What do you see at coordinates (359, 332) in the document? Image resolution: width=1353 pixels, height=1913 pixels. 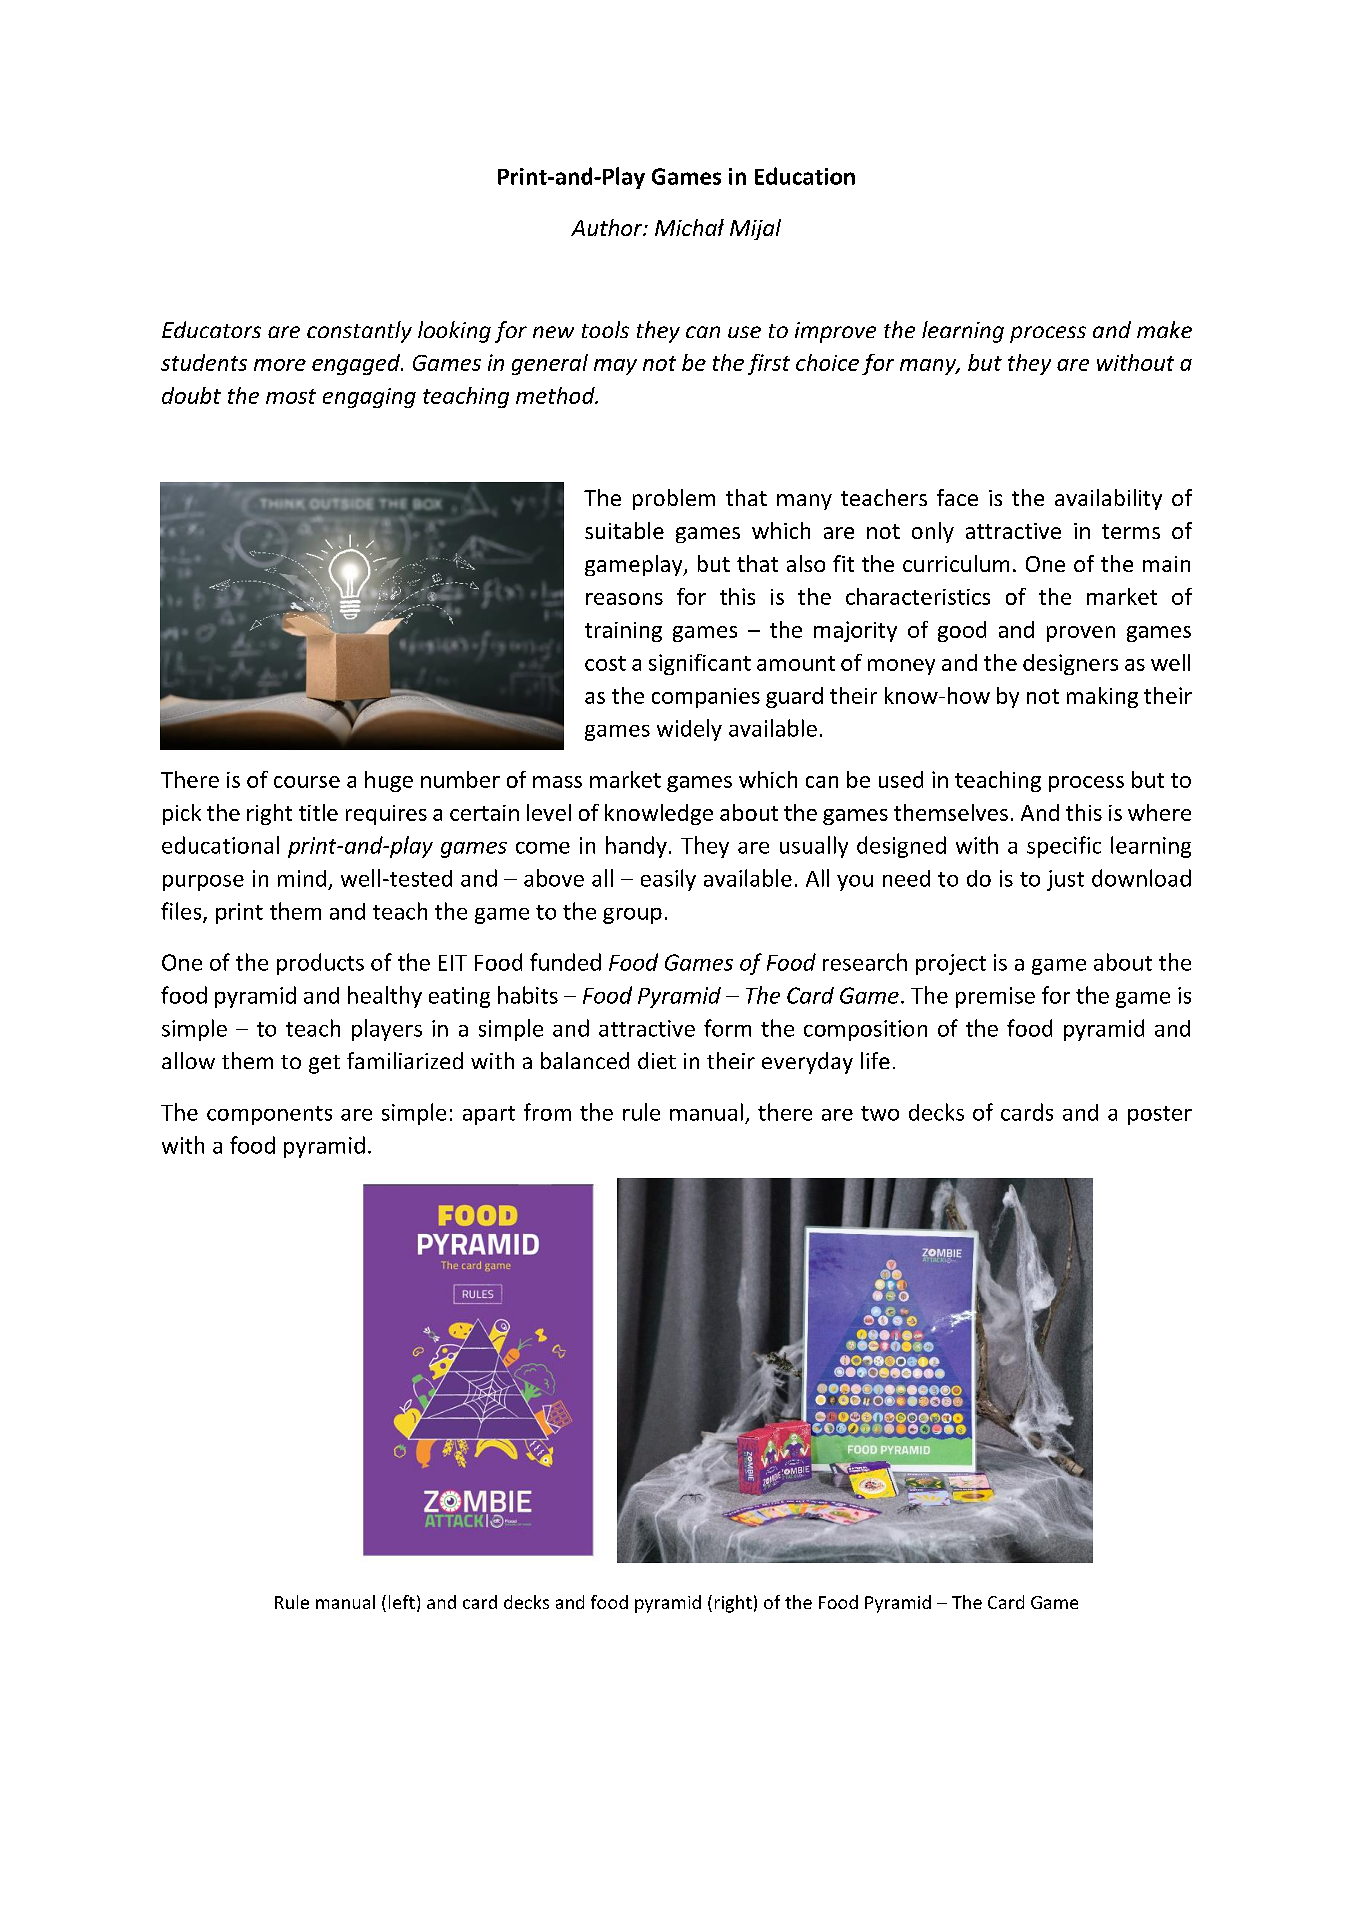 I see `constantly` at bounding box center [359, 332].
